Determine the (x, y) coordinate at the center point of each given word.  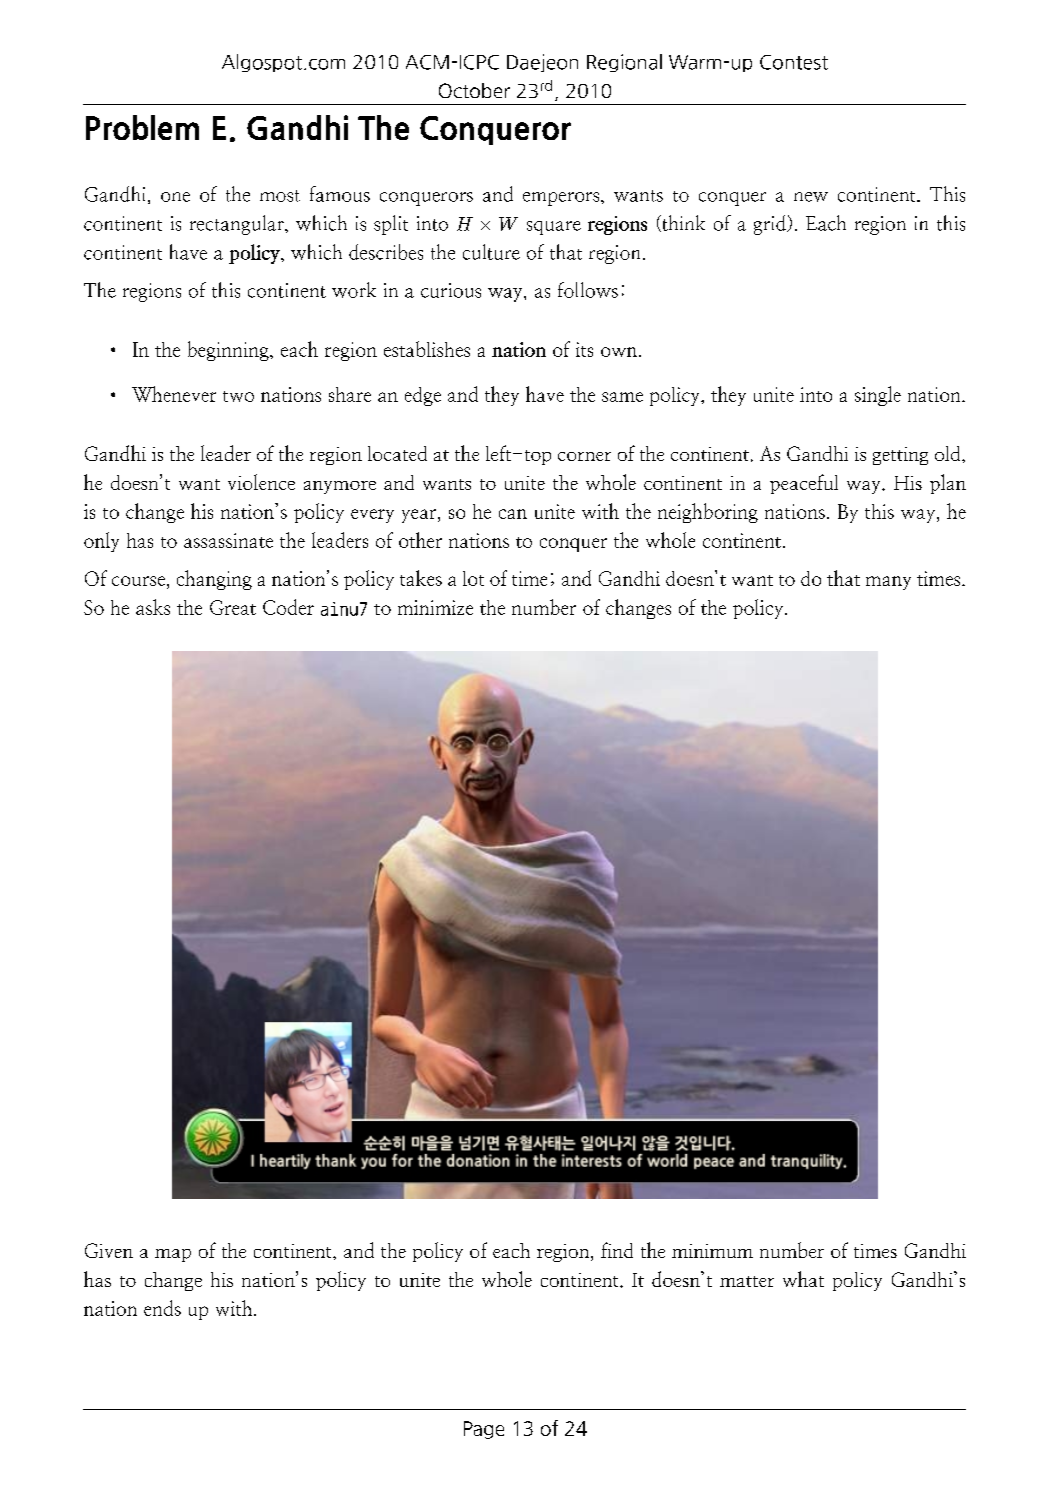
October (474, 90)
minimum (712, 1251)
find (617, 1250)
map (173, 1255)
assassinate (228, 540)
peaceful (804, 484)
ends (162, 1308)
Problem (142, 127)
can (513, 514)
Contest (794, 62)
